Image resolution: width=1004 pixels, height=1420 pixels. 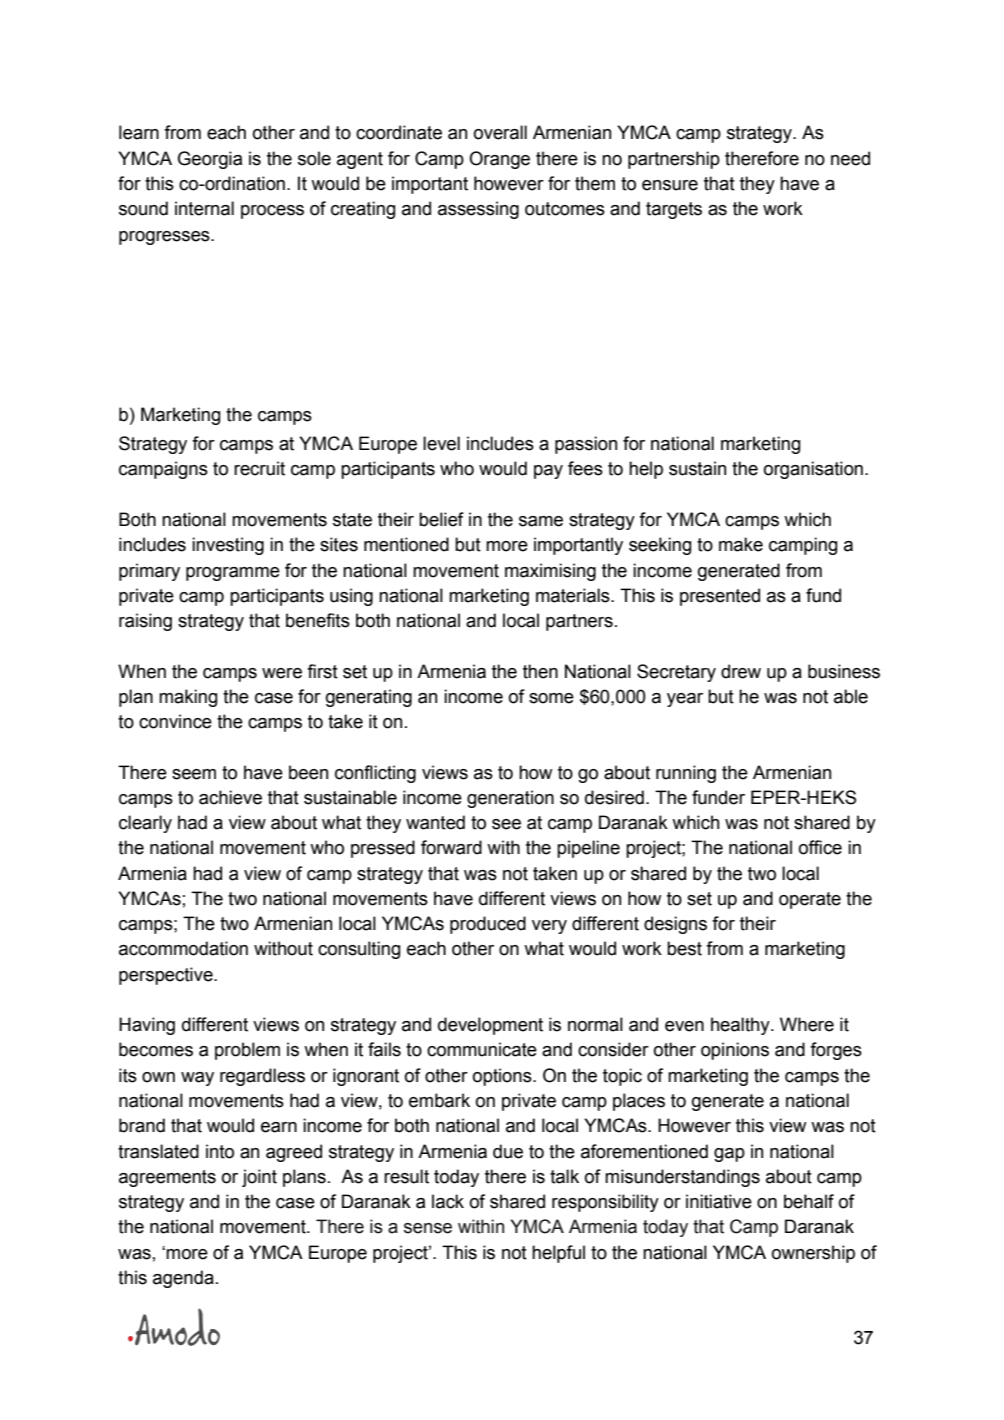 I want to click on healthy, so click(x=741, y=1026).
